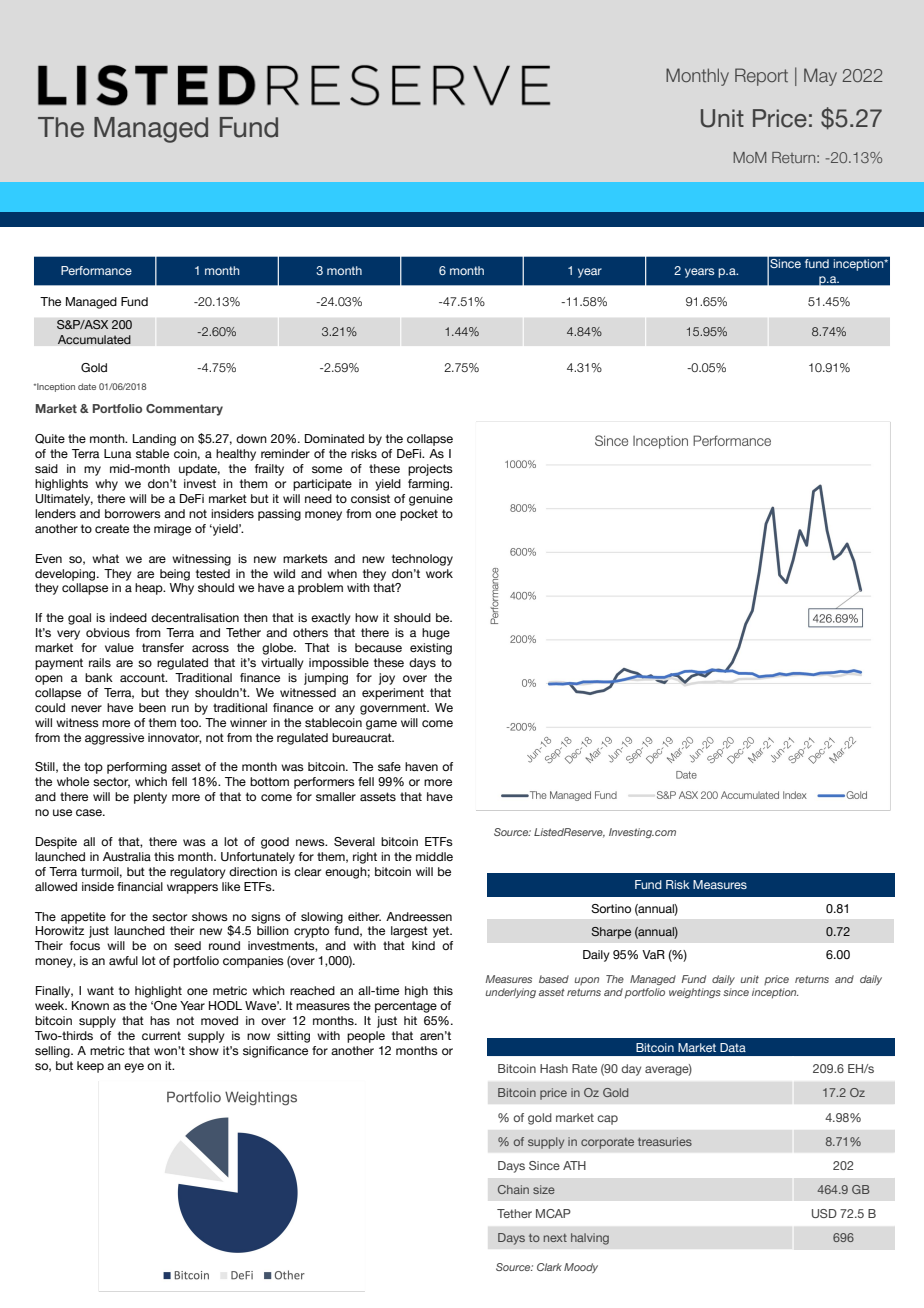 The image size is (924, 1308). Describe the element at coordinates (123, 960) in the image. I see `awful` at that location.
